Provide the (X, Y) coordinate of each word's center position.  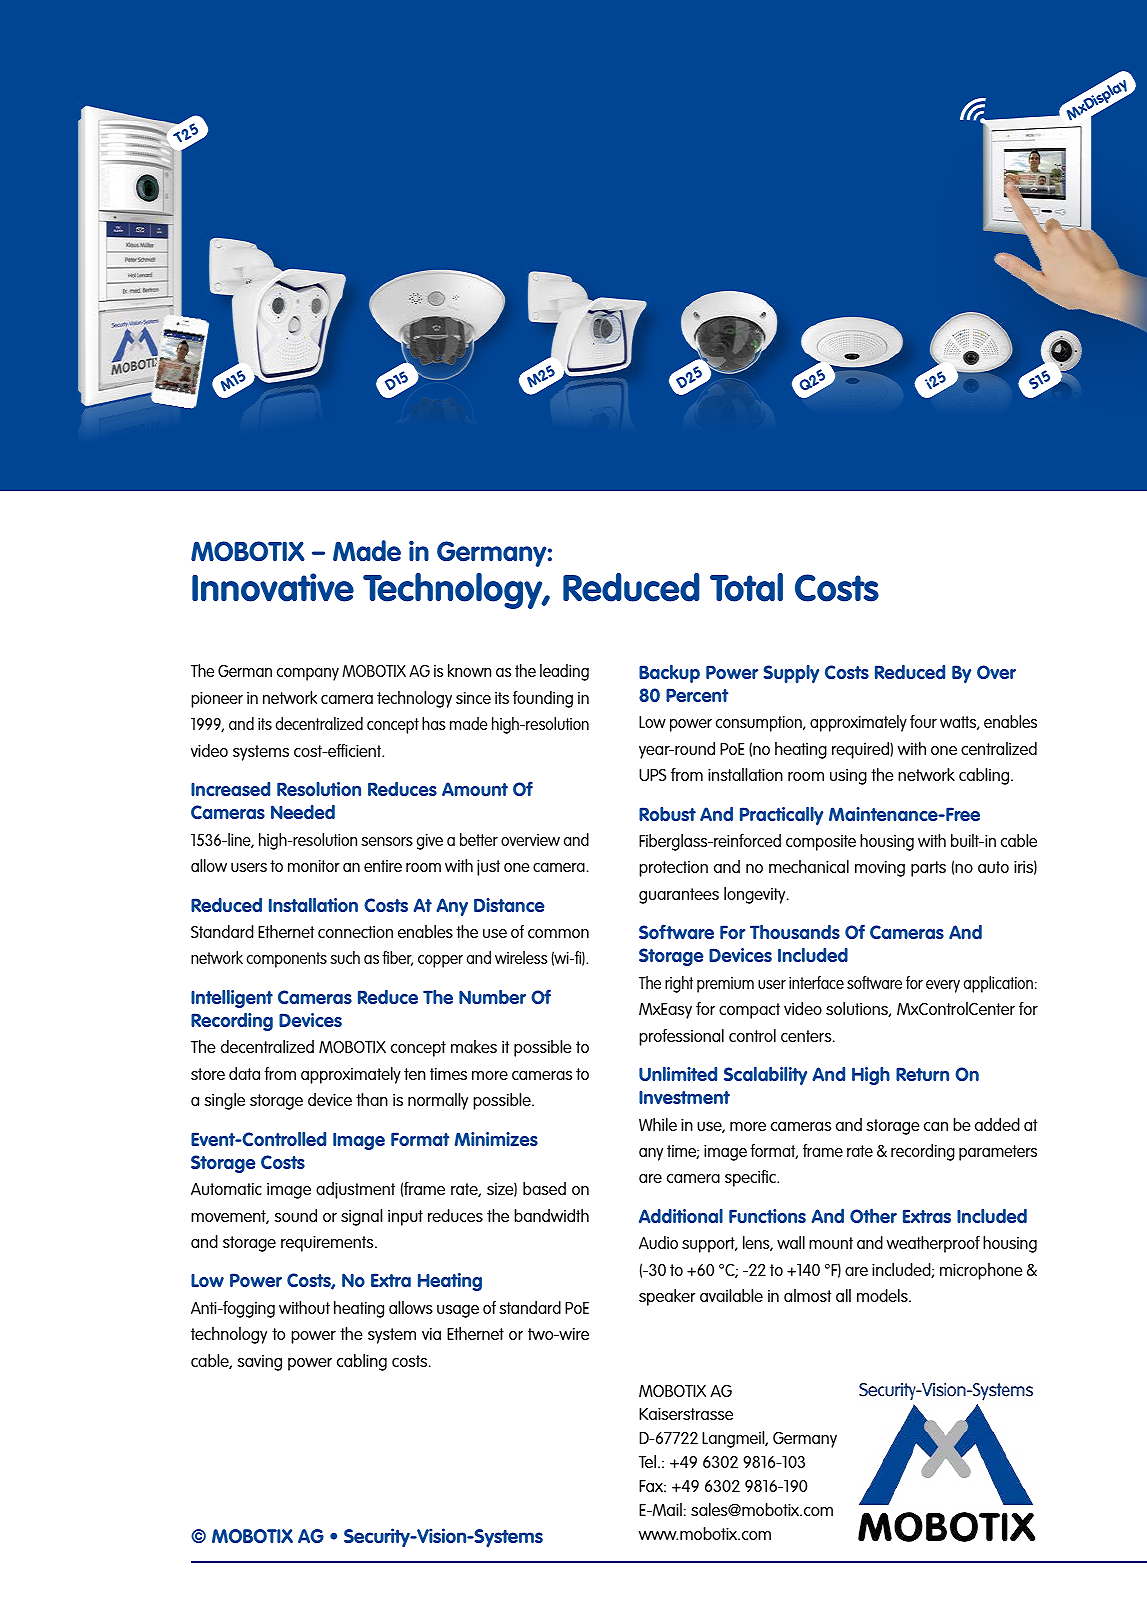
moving (880, 869)
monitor (314, 866)
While (658, 1124)
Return (922, 1074)
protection (673, 869)
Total (746, 587)
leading (564, 672)
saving (259, 1363)
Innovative (273, 587)
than (372, 1099)
